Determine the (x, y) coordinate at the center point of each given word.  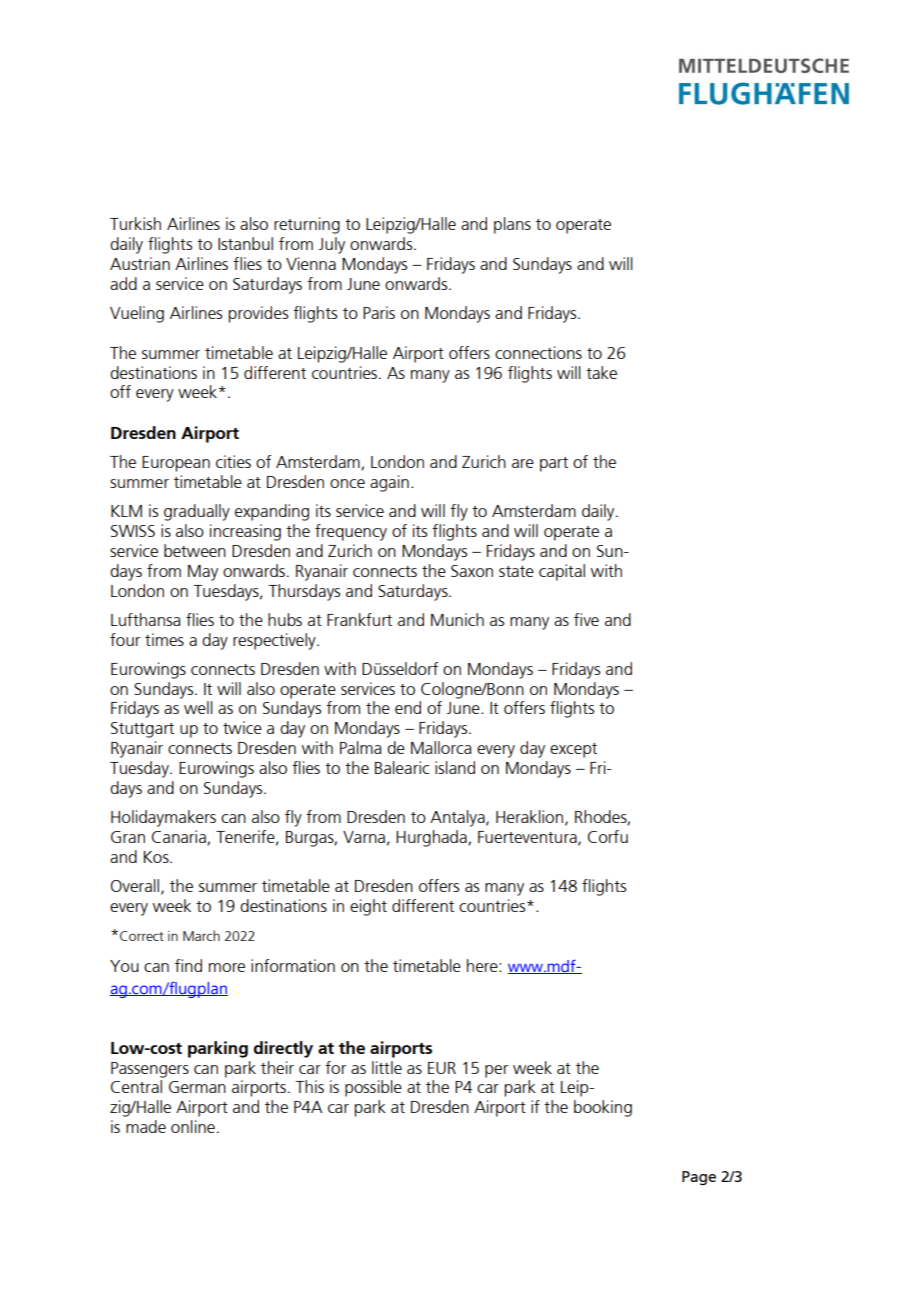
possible (373, 1088)
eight (368, 907)
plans (512, 225)
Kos (157, 857)
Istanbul (245, 243)
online (193, 1126)
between (195, 550)
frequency (351, 532)
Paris (379, 312)
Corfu (608, 836)
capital (562, 572)
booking (603, 1108)
